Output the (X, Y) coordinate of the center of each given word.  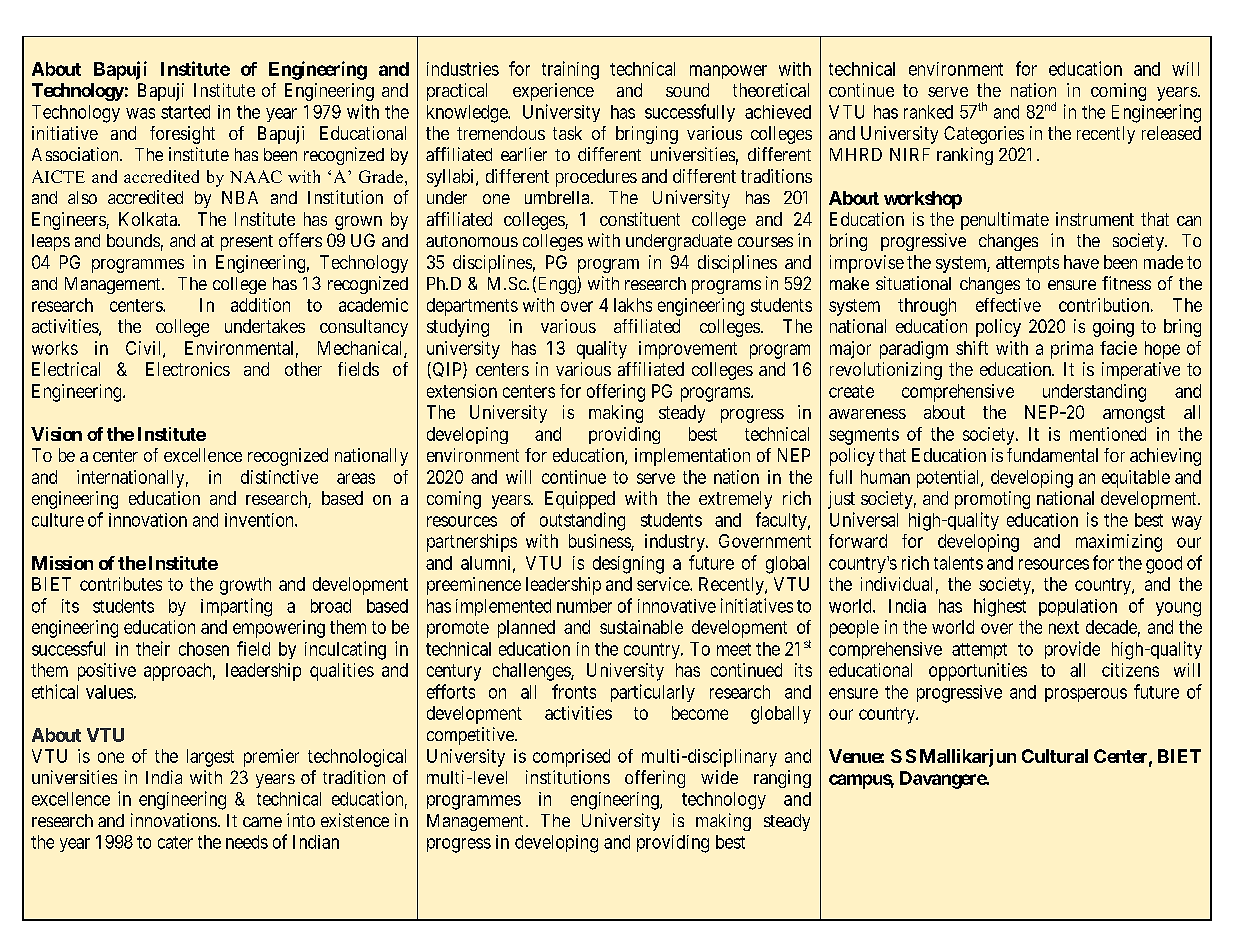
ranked (928, 112)
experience (553, 92)
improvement (688, 350)
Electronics (188, 369)
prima (1072, 350)
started (185, 112)
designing (628, 565)
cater (175, 842)
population (1078, 607)
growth (245, 586)
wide (719, 777)
